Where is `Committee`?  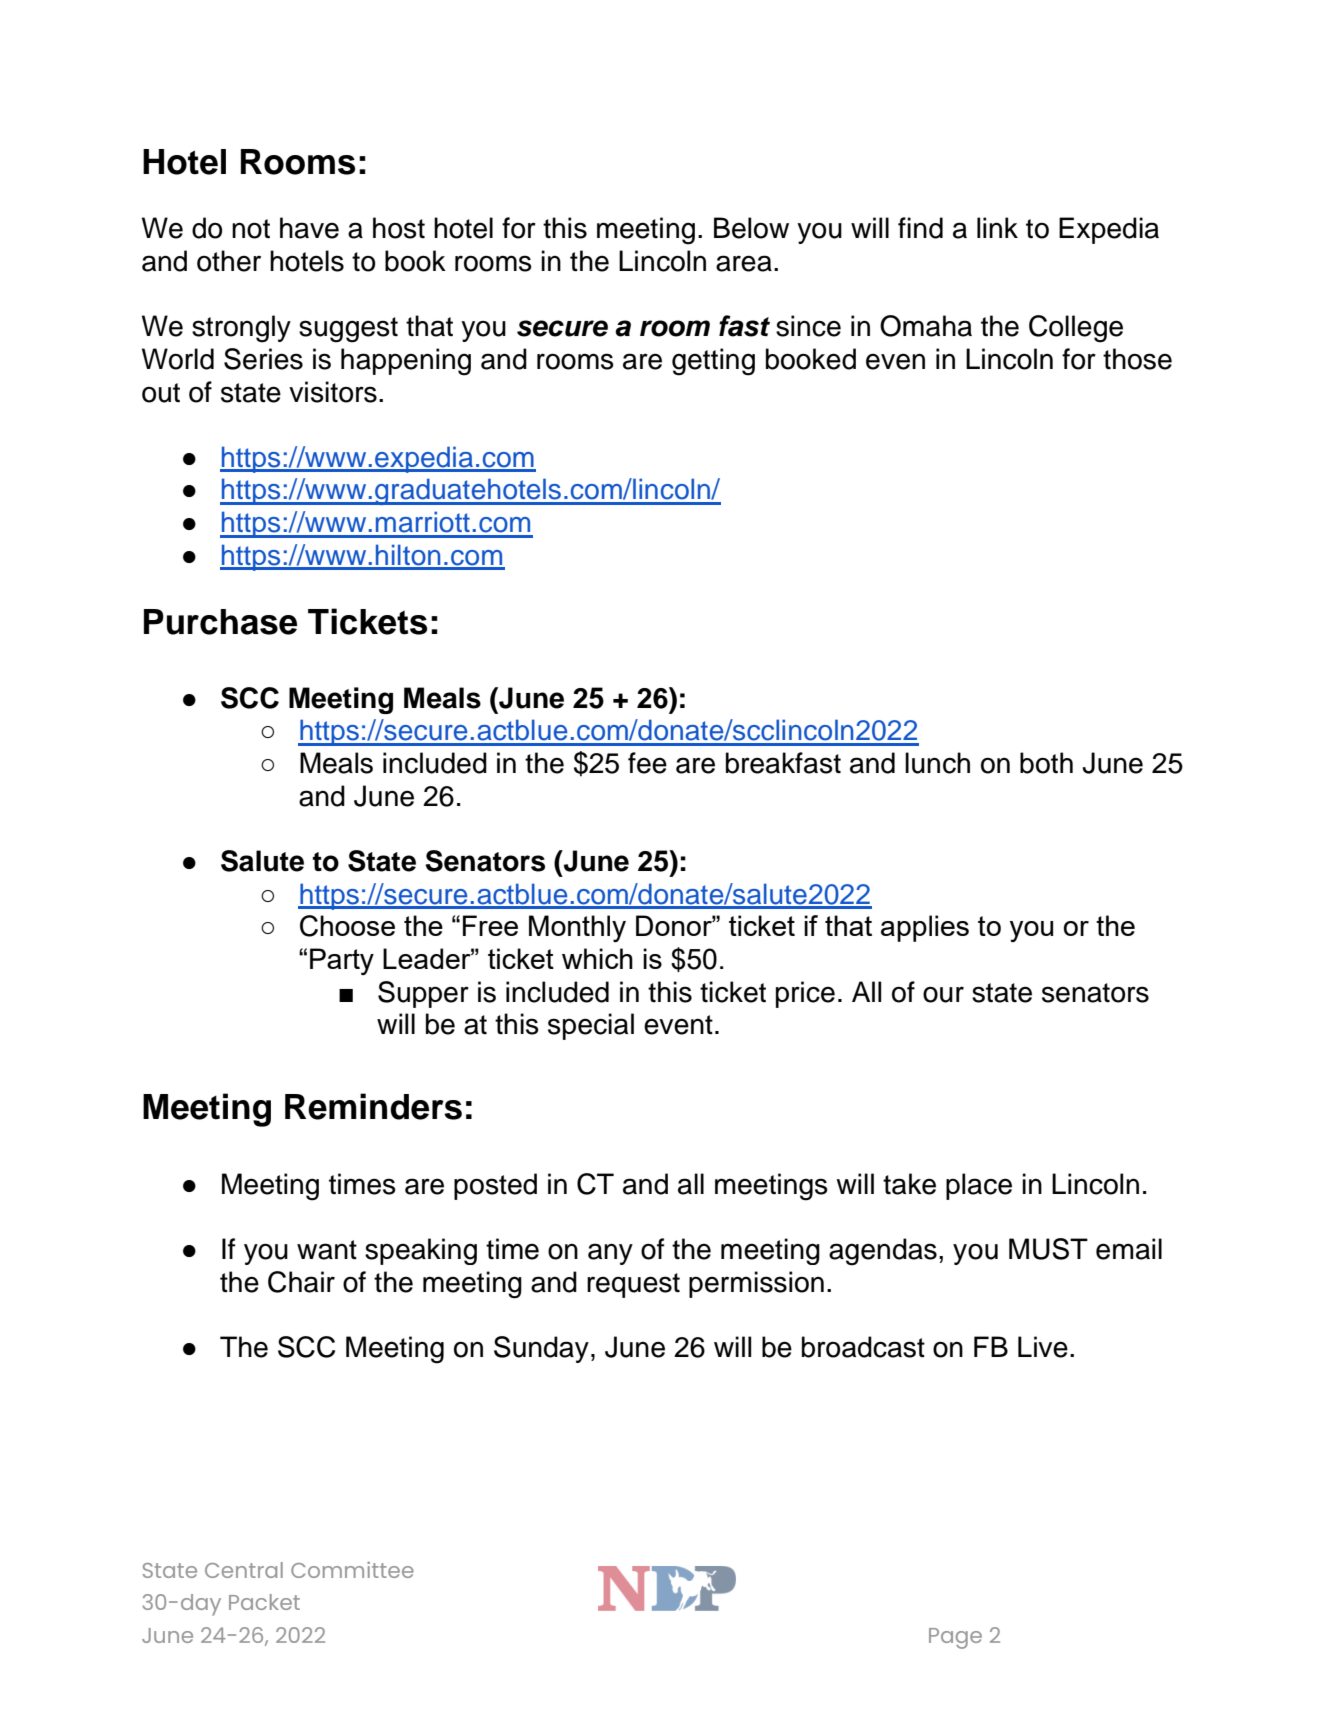
Committee is located at coordinates (352, 1569).
